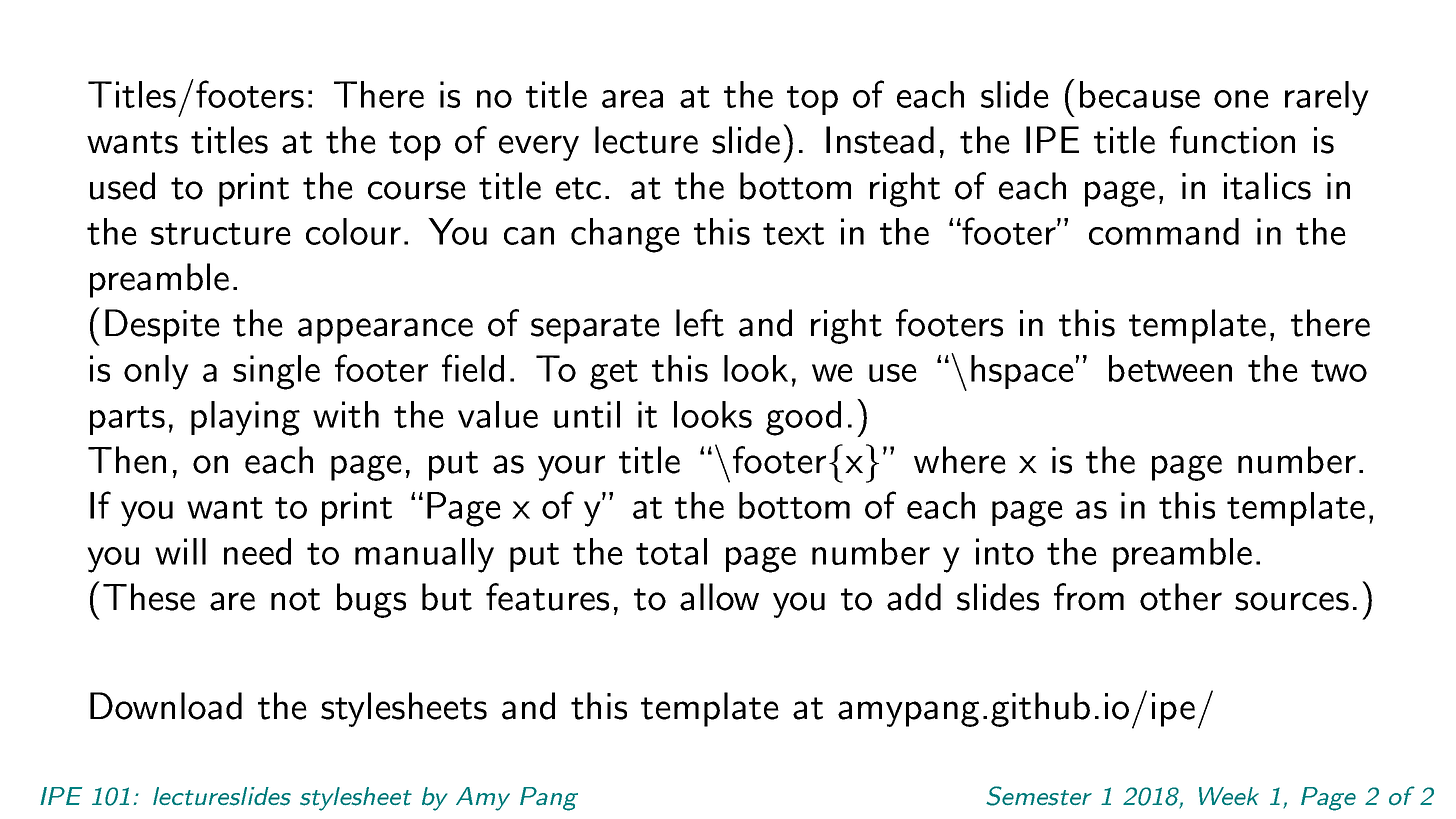 This image has height=819, width=1456. I want to click on one, so click(1241, 99).
